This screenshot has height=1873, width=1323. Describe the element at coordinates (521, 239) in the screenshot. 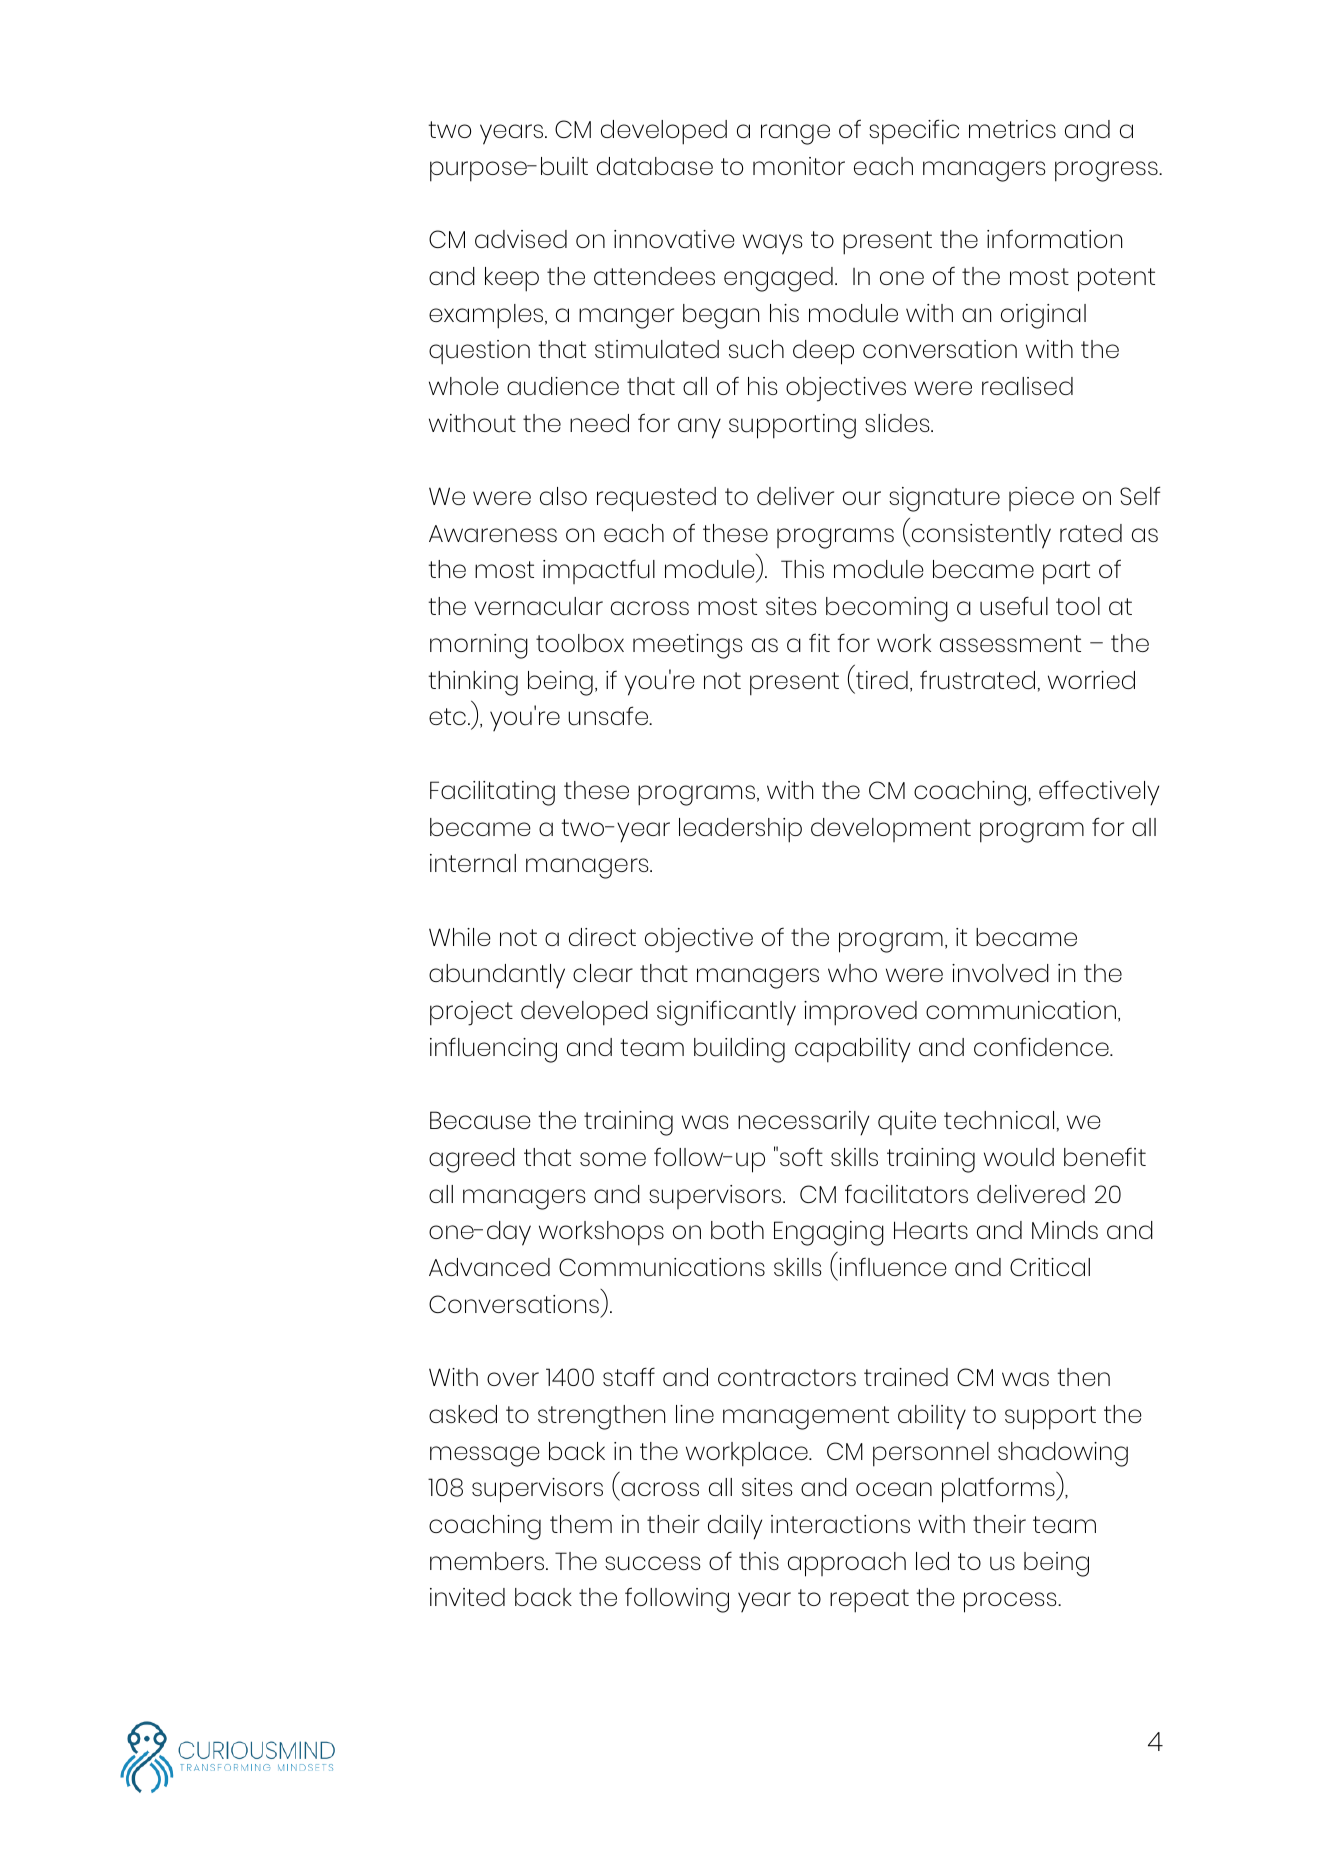

I see `advised` at that location.
